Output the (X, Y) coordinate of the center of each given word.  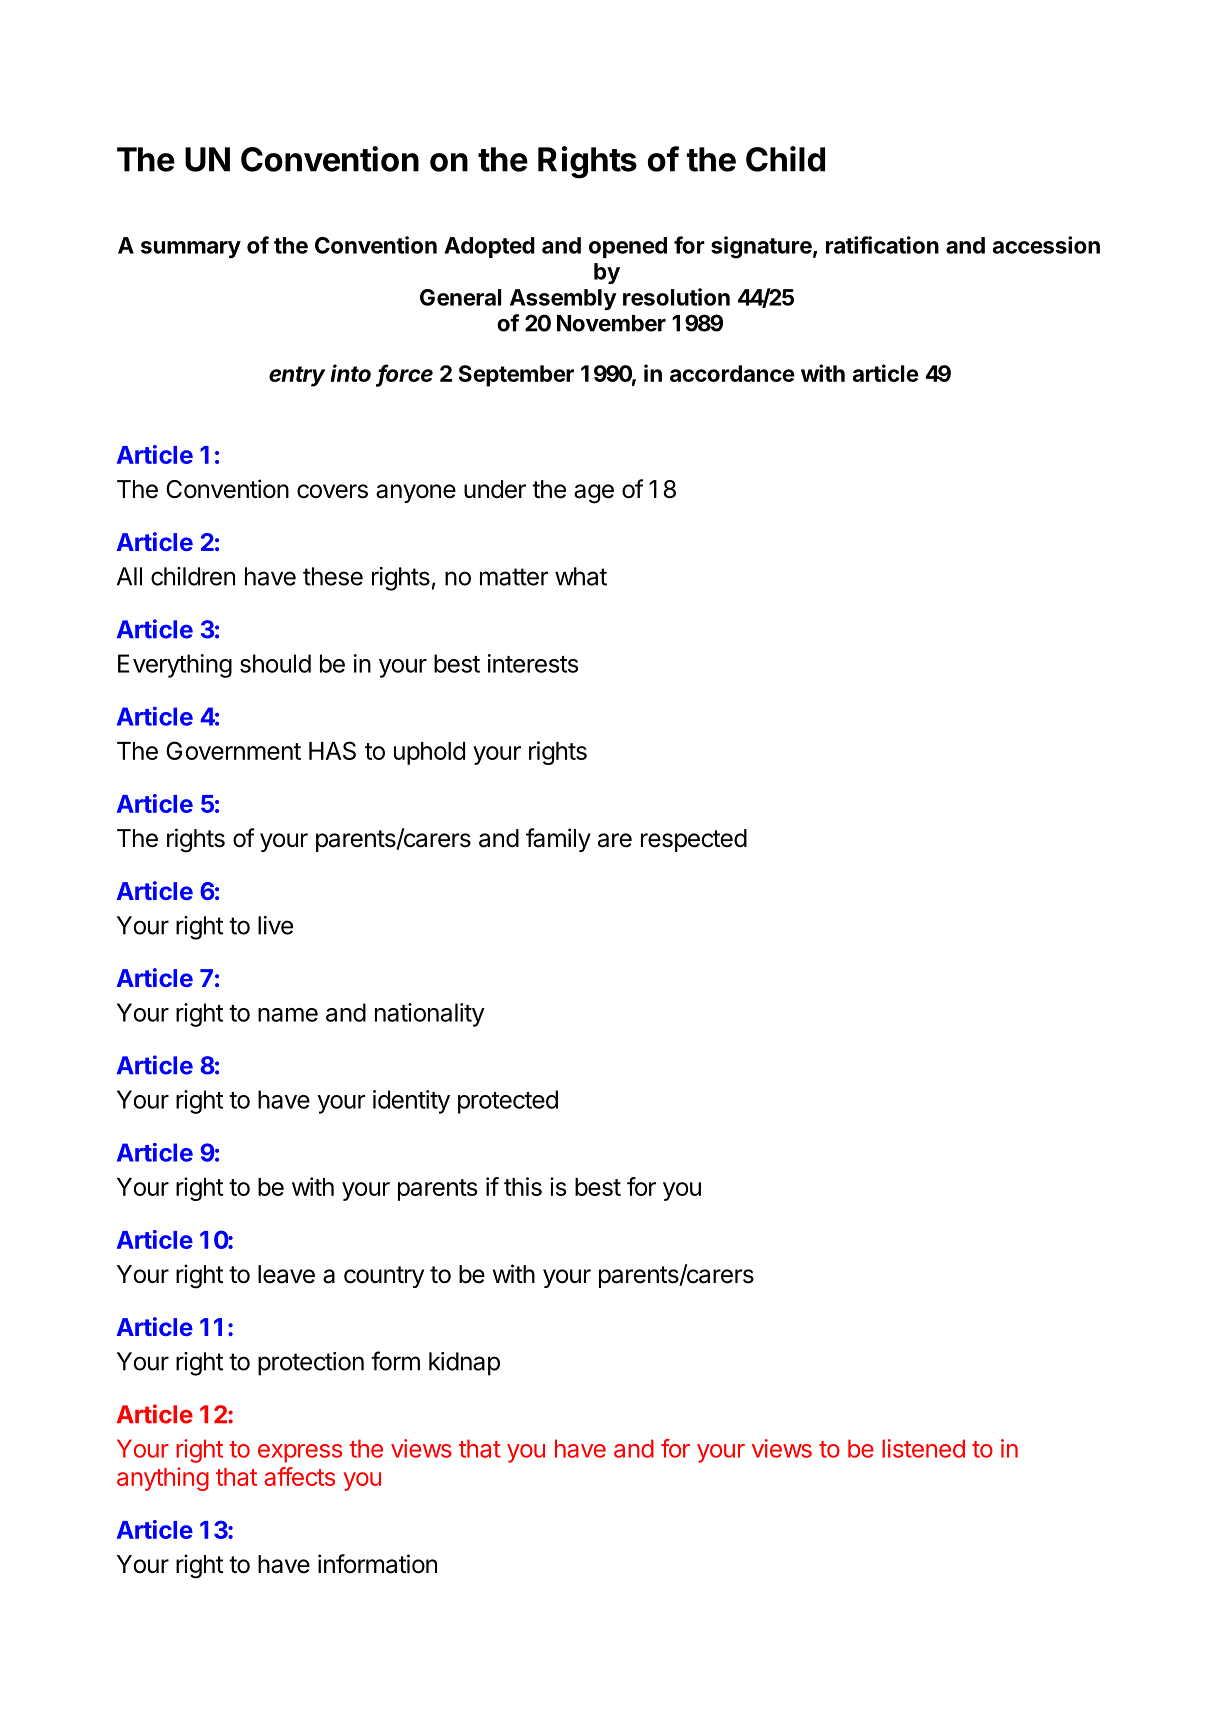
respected (694, 840)
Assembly (563, 299)
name (288, 1015)
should (275, 663)
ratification (882, 245)
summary (191, 249)
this (523, 1186)
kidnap (464, 1364)
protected (508, 1102)
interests (533, 663)
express (300, 1453)
